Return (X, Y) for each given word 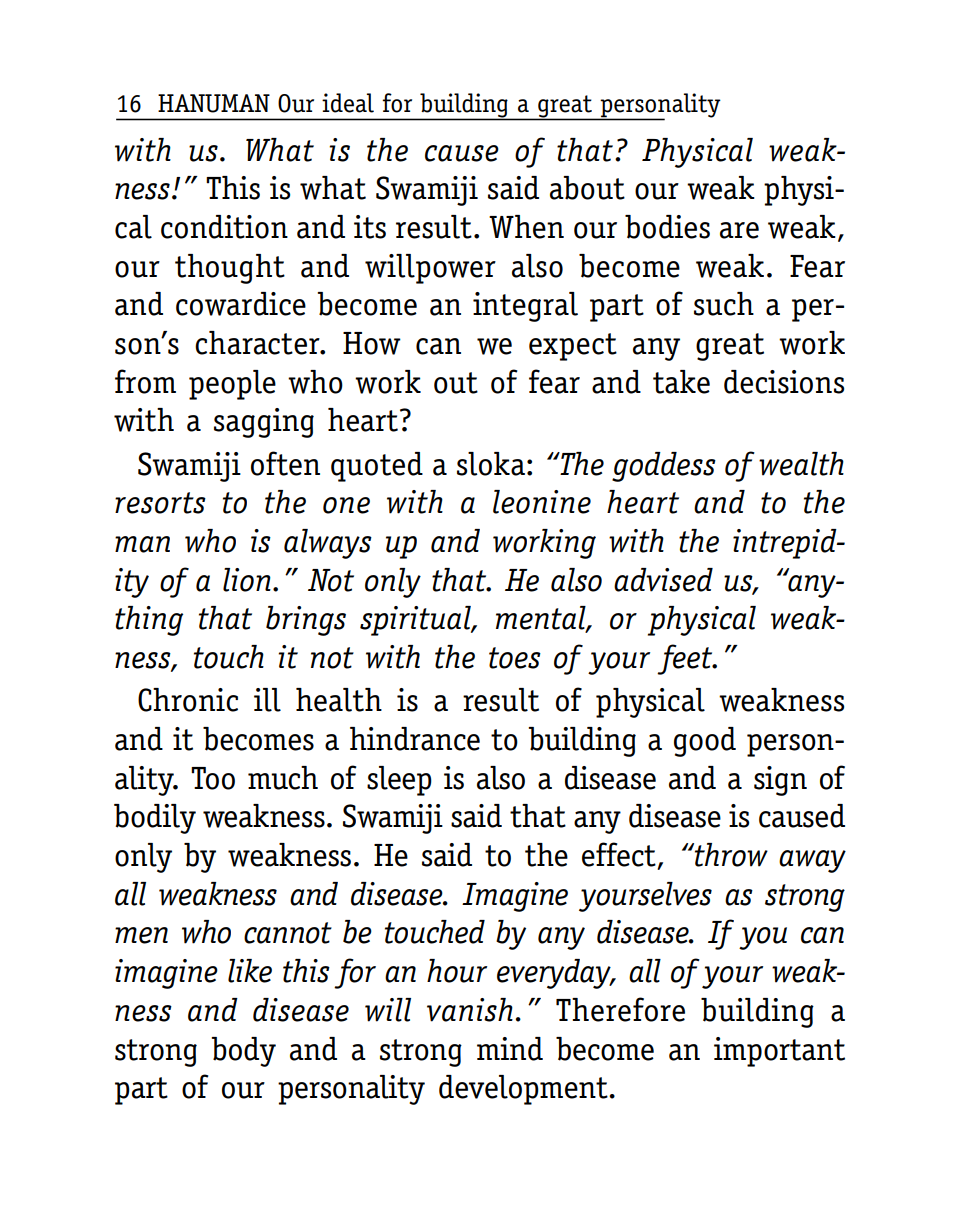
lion (247, 580)
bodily (155, 819)
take (681, 382)
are (739, 230)
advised (663, 580)
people (232, 385)
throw (730, 855)
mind (510, 1049)
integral (525, 307)
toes (515, 658)
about (587, 188)
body (243, 1052)
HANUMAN (214, 103)
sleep (399, 781)
